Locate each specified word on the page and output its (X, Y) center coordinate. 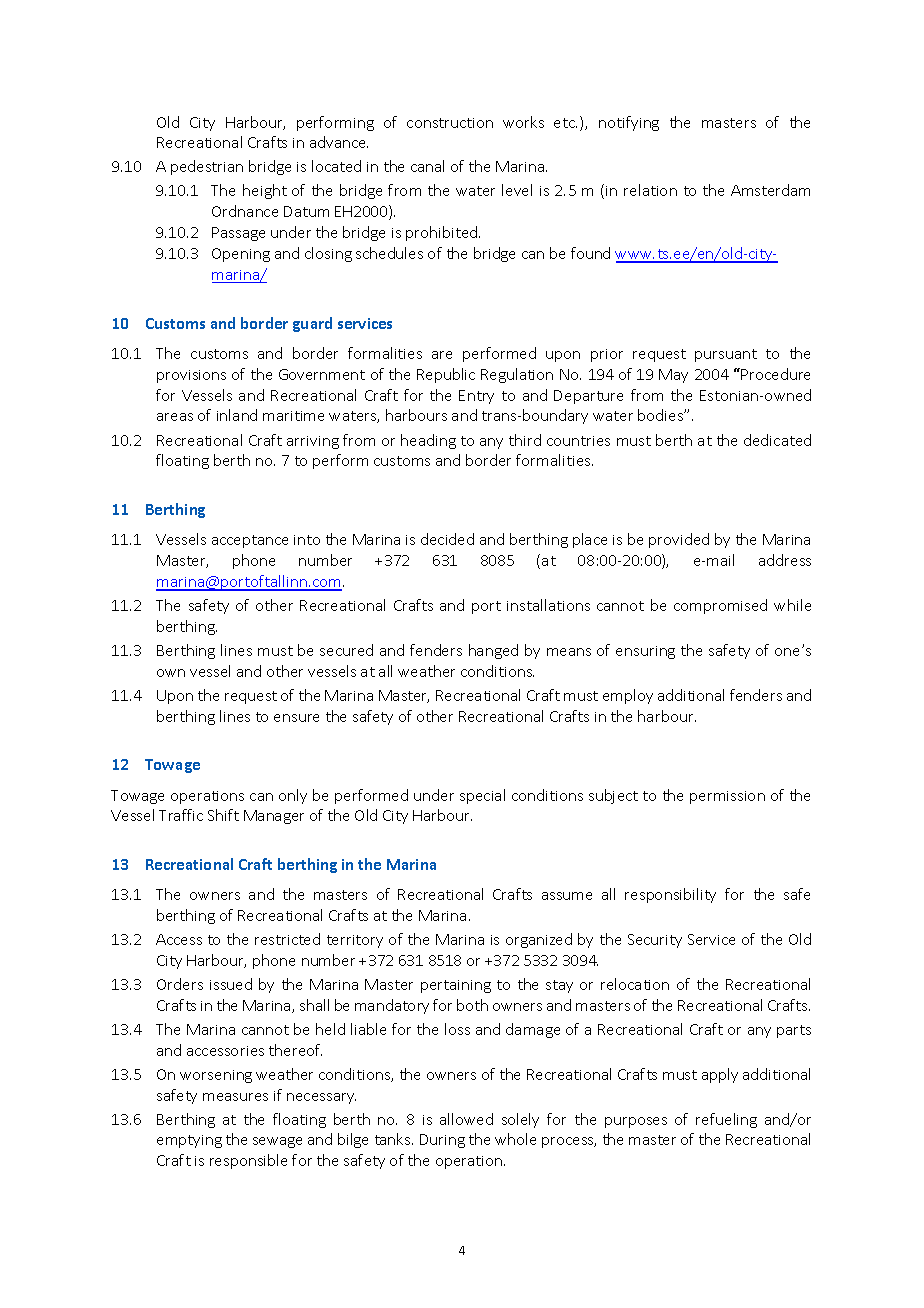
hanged (493, 651)
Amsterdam (770, 190)
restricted (287, 939)
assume (567, 896)
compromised (720, 606)
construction (450, 123)
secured (346, 650)
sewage (277, 1142)
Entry (476, 397)
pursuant (726, 355)
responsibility (670, 895)
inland (237, 415)
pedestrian (207, 167)
